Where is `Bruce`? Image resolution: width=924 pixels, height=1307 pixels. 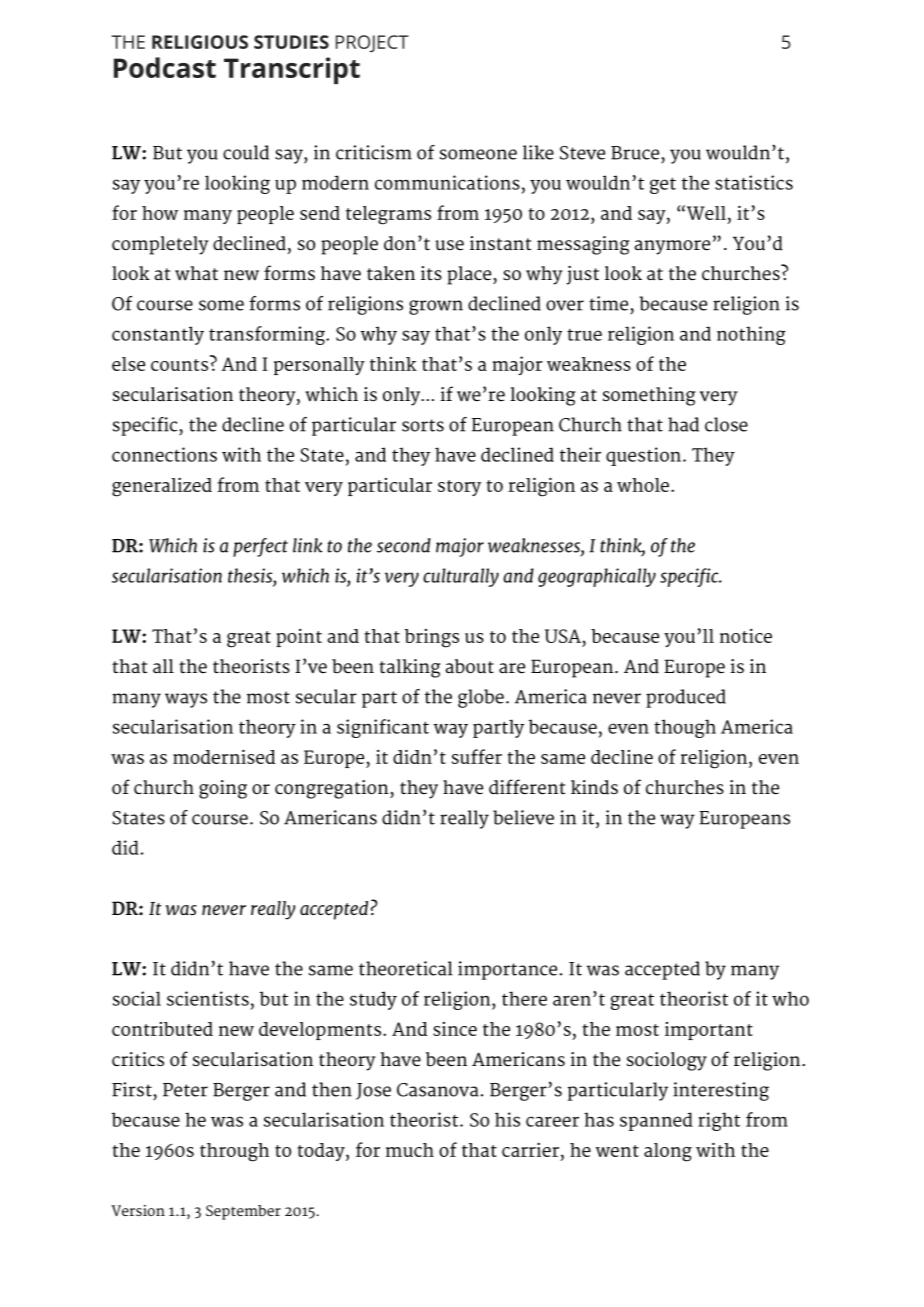 Bruce is located at coordinates (635, 153).
